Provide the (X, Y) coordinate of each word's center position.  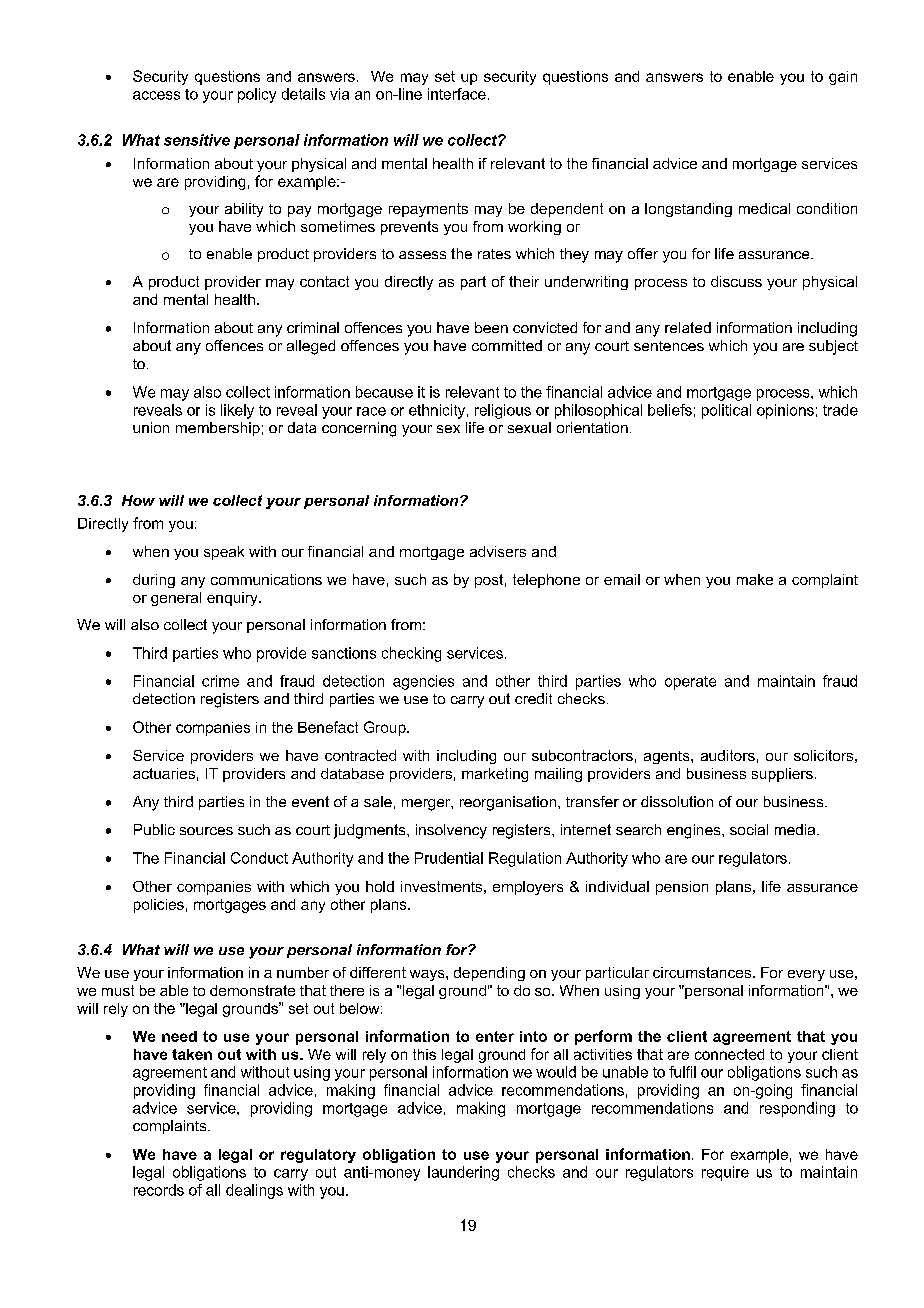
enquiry (233, 599)
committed (507, 345)
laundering (463, 1173)
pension (682, 888)
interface (457, 94)
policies (159, 906)
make (755, 579)
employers (528, 888)
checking (411, 654)
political (726, 411)
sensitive (197, 140)
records (159, 1190)
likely (237, 411)
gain (843, 78)
